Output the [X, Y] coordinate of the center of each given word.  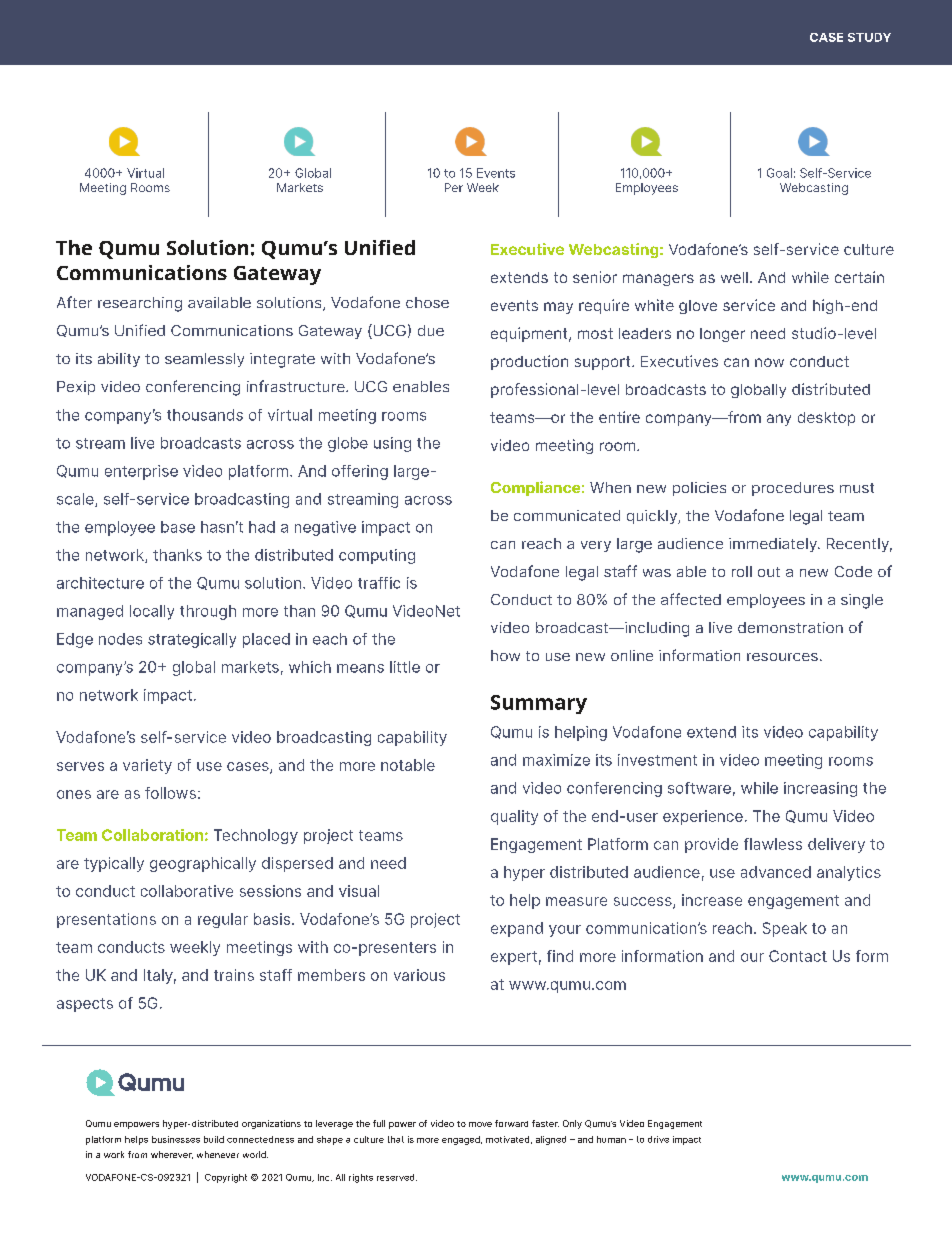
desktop [826, 419]
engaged [462, 1140]
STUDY [869, 37]
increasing [820, 789]
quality [514, 817]
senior [595, 277]
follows [170, 793]
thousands [205, 415]
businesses [176, 1139]
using [392, 444]
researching [140, 304]
